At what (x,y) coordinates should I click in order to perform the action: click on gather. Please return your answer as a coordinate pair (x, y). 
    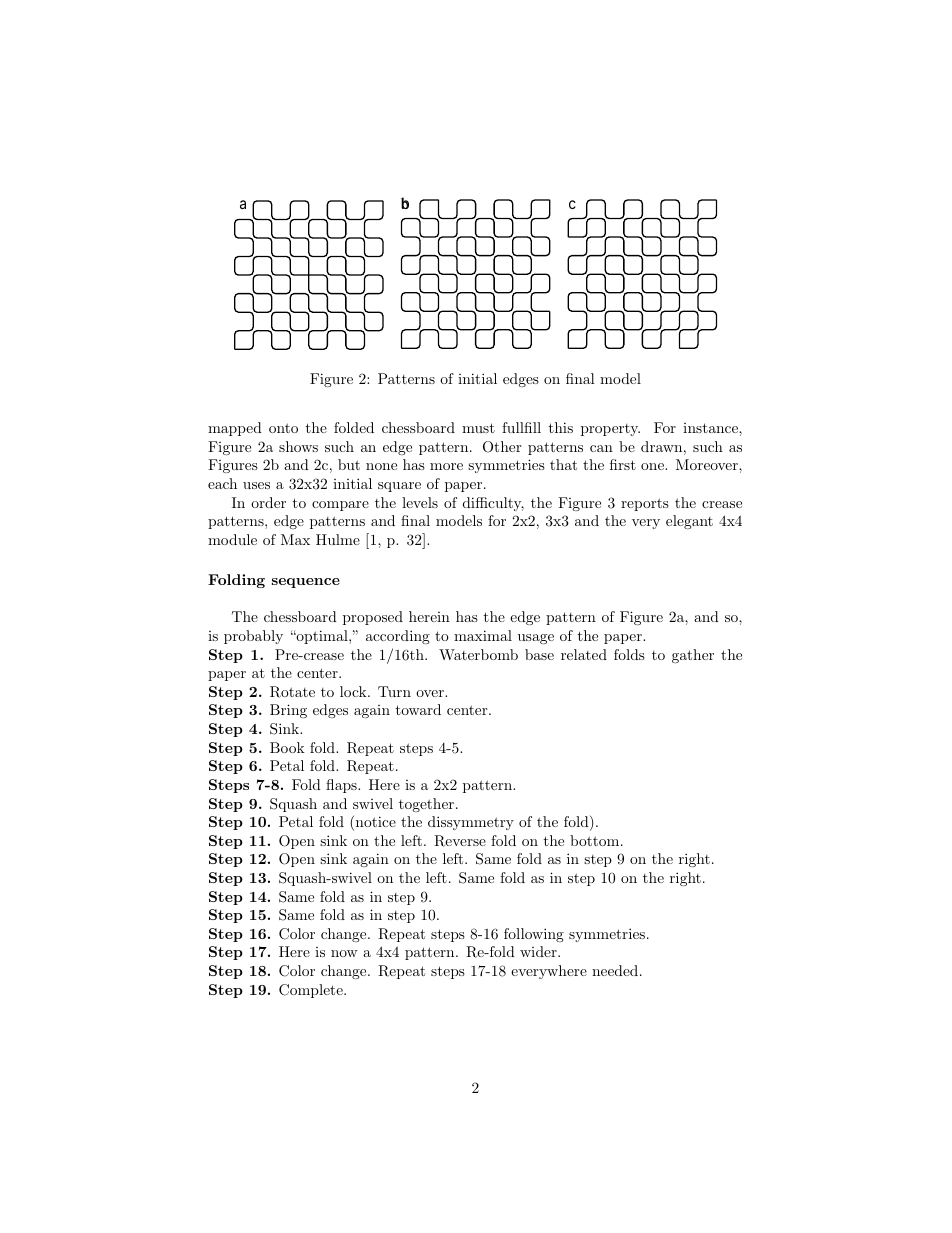
    Looking at the image, I should click on (693, 656).
